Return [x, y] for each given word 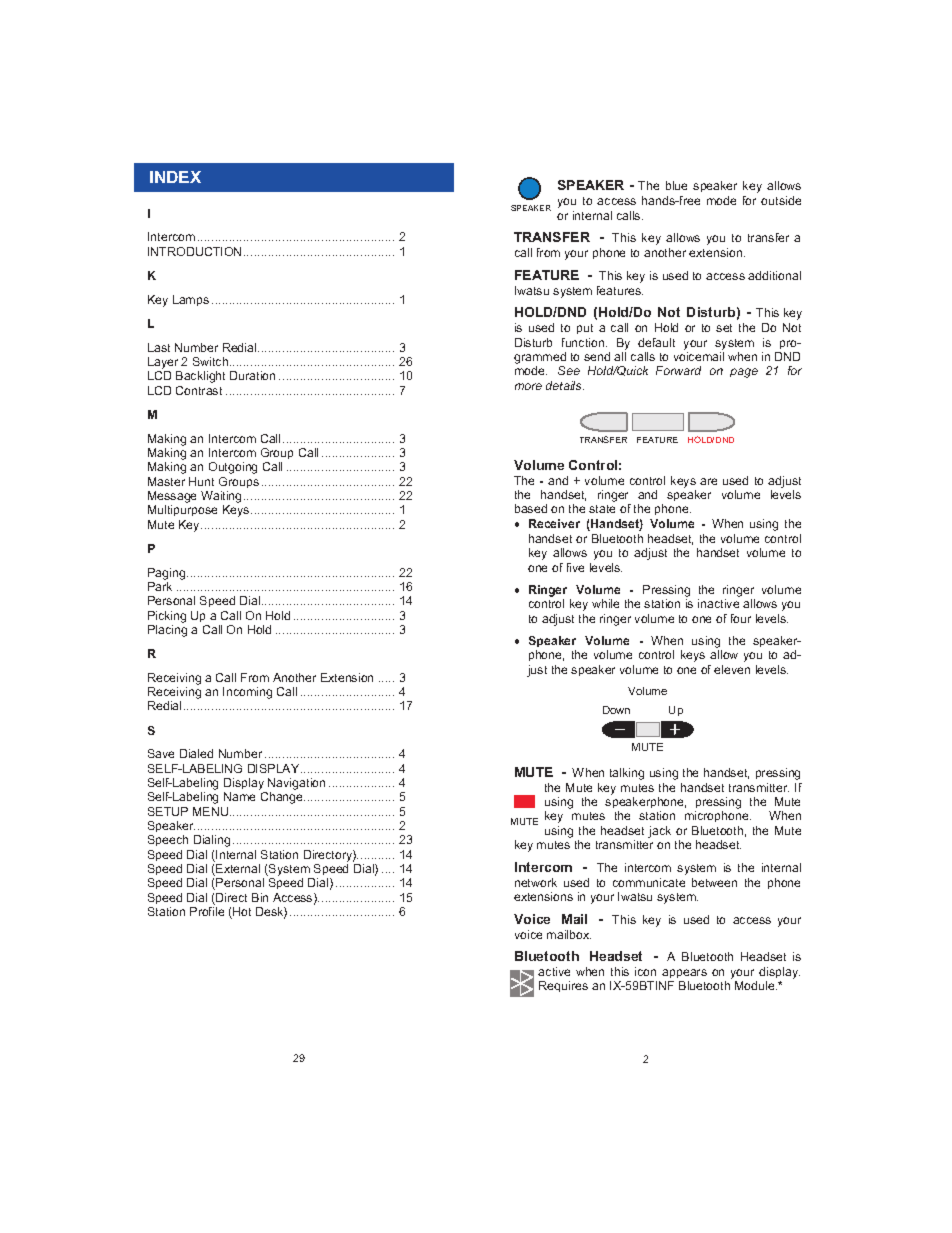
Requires [563, 986]
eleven [732, 669]
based [531, 508]
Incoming [247, 693]
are [708, 481]
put [585, 329]
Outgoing [233, 468]
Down [616, 710]
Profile [207, 911]
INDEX [175, 177]
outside [781, 200]
